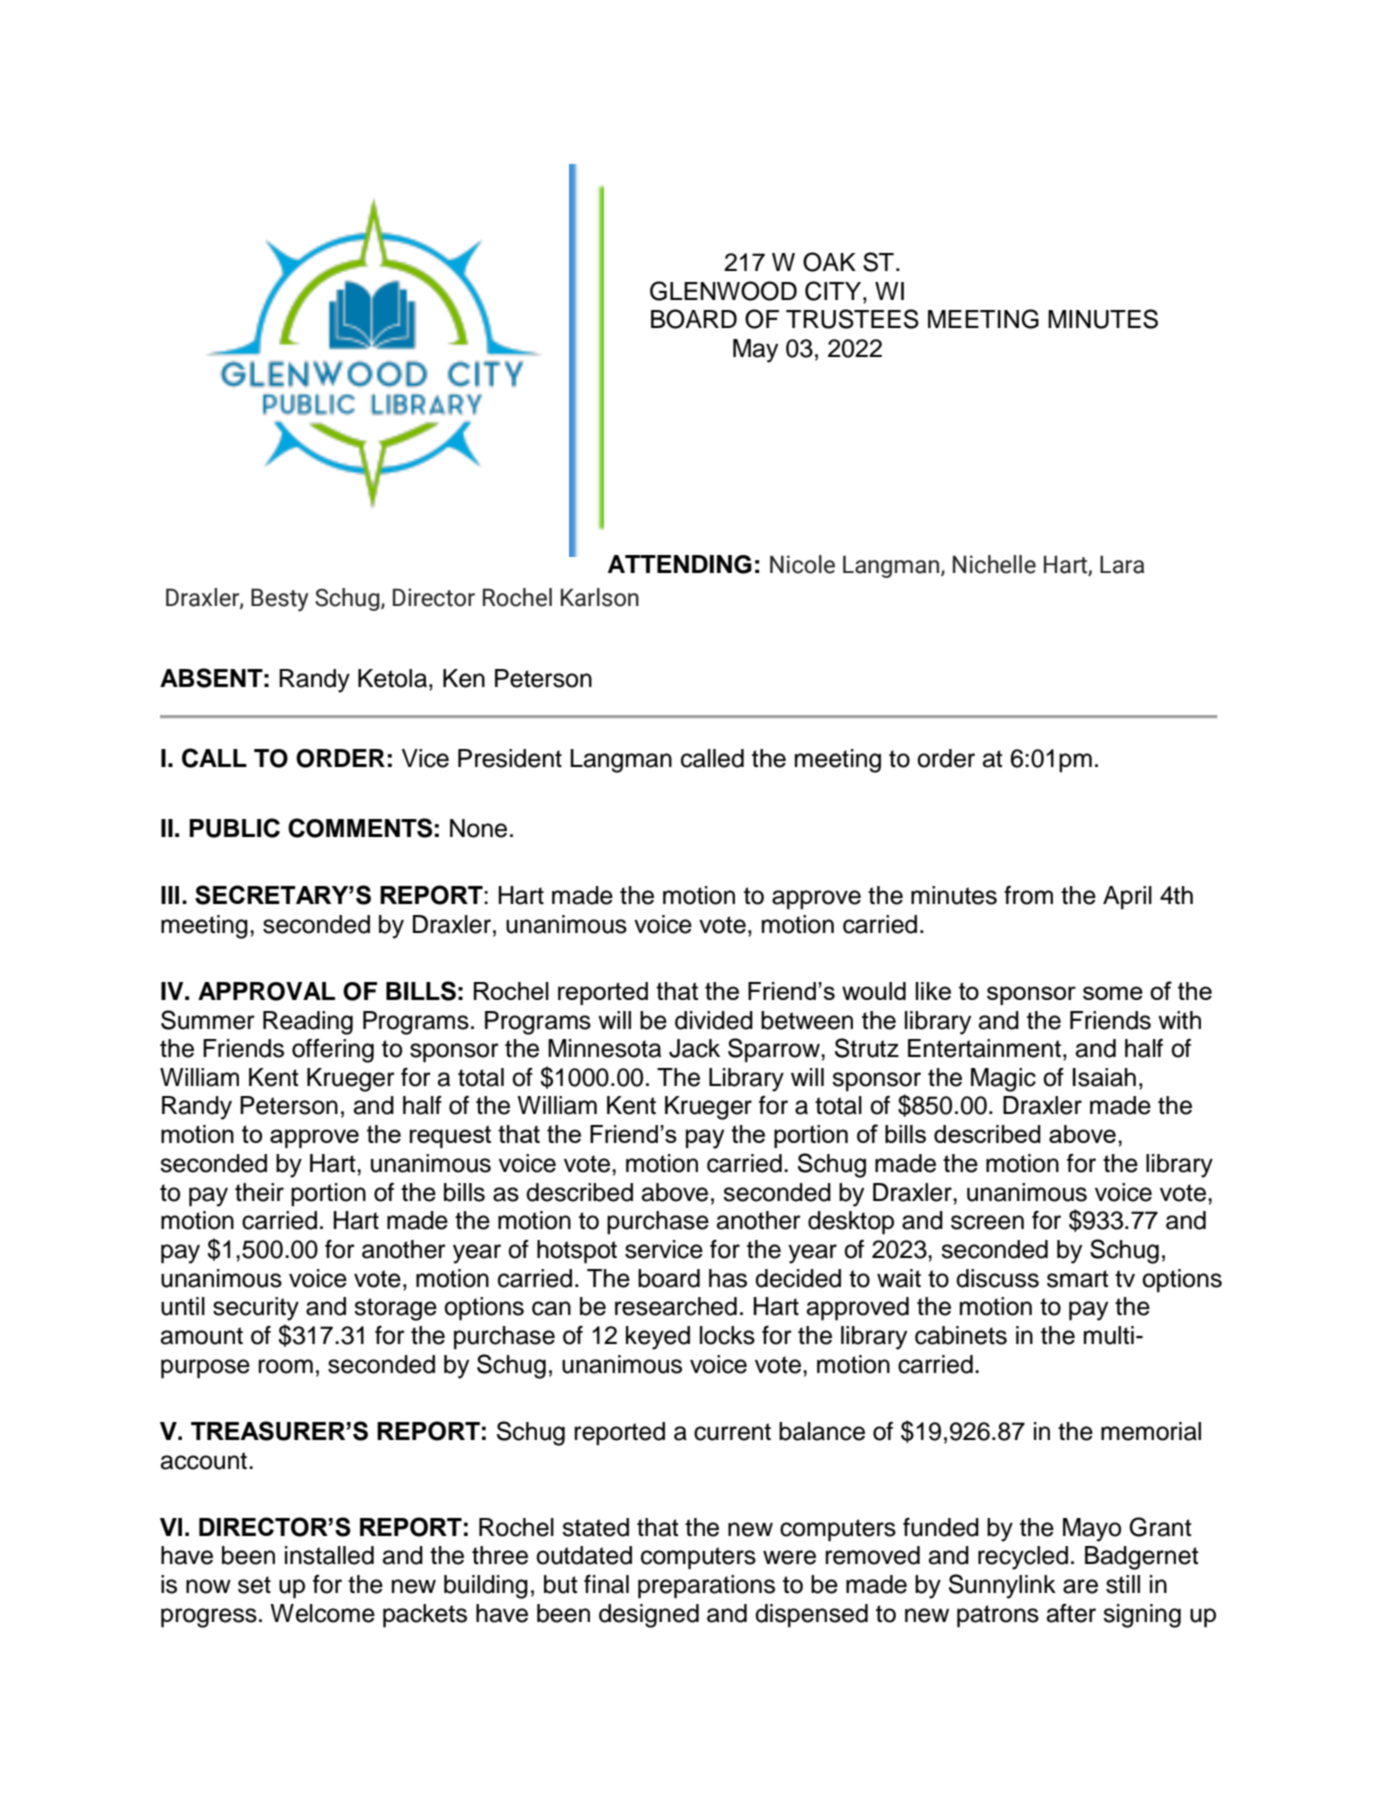  What do you see at coordinates (852, 319) in the image?
I see `TRUSTEES` at bounding box center [852, 319].
